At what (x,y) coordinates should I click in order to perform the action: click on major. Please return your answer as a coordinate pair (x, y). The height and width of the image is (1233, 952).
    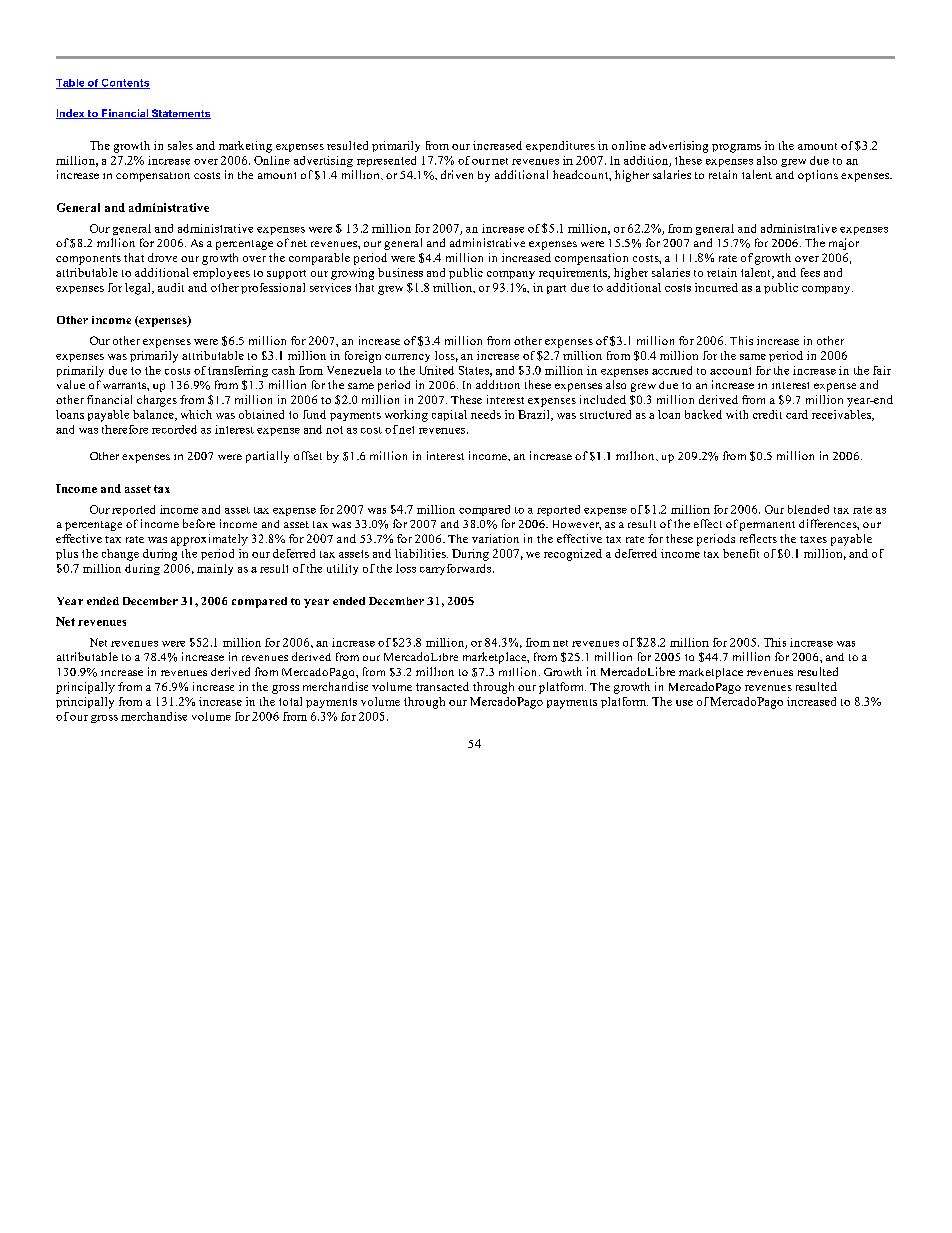
    Looking at the image, I should click on (844, 244).
